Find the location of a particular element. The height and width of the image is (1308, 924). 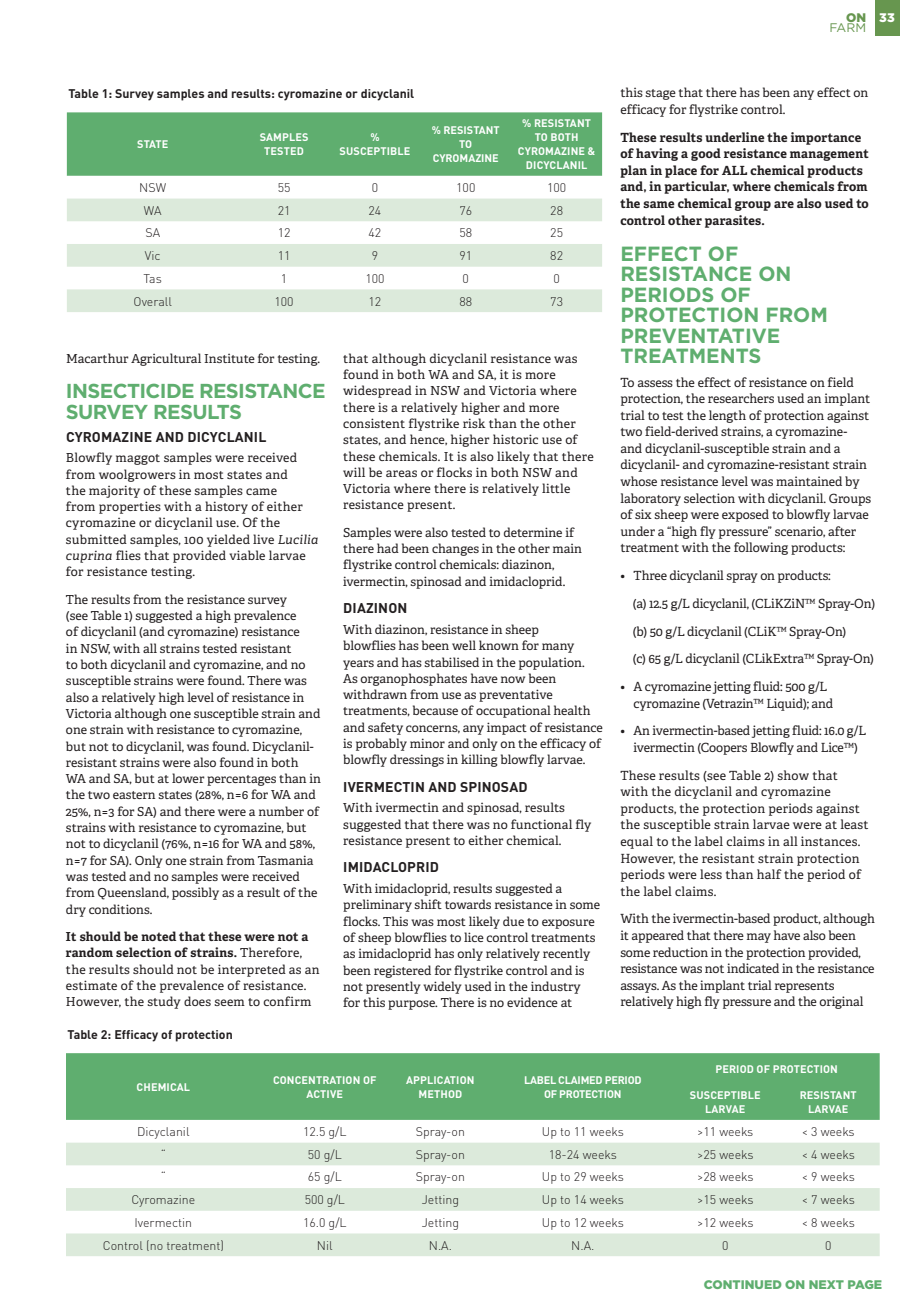

changes is located at coordinates (455, 549).
